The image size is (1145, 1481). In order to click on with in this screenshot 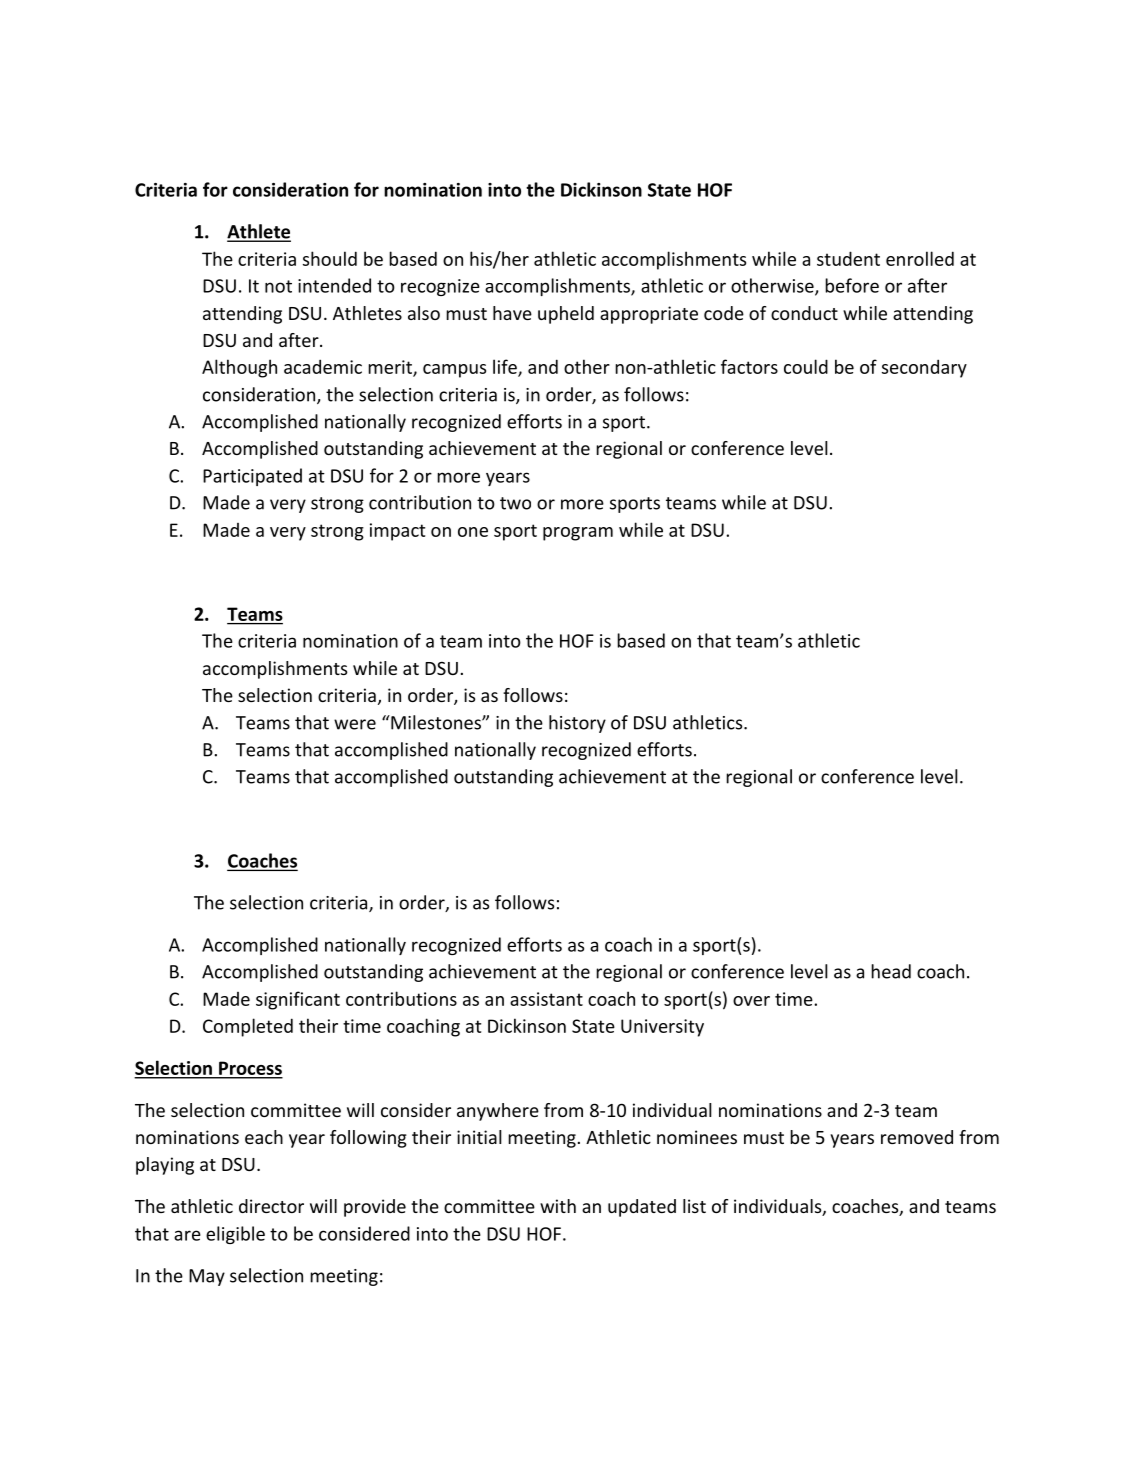, I will do `click(558, 1206)`.
